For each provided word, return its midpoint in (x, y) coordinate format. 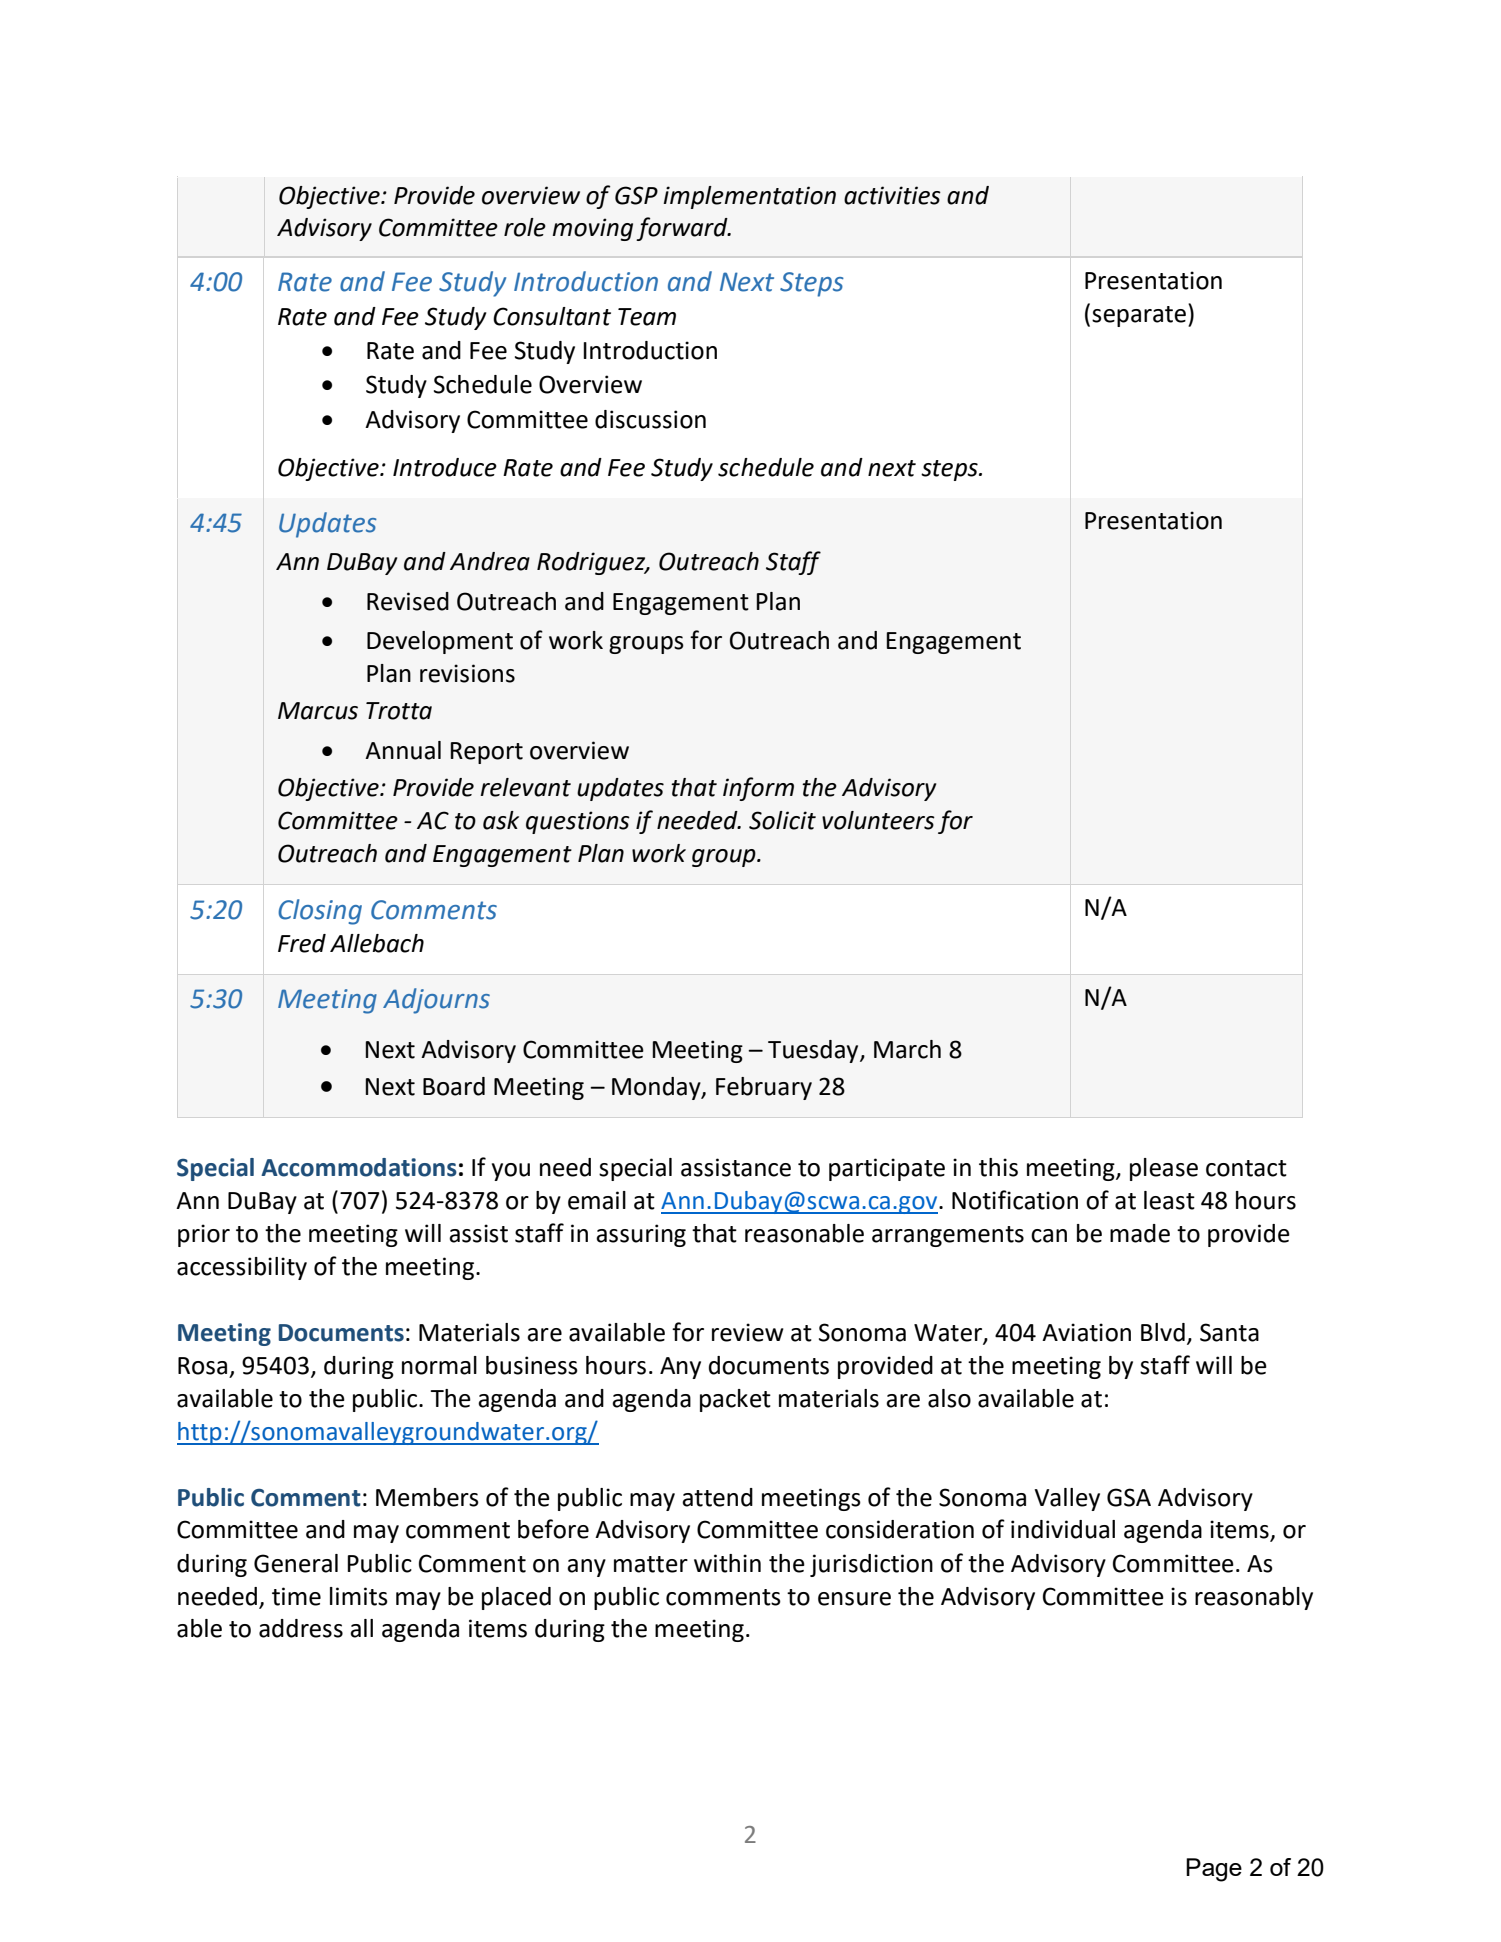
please (1164, 1169)
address (301, 1628)
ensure (854, 1599)
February (764, 1088)
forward (683, 229)
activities (892, 195)
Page (1214, 1870)
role (525, 227)
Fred (302, 943)
